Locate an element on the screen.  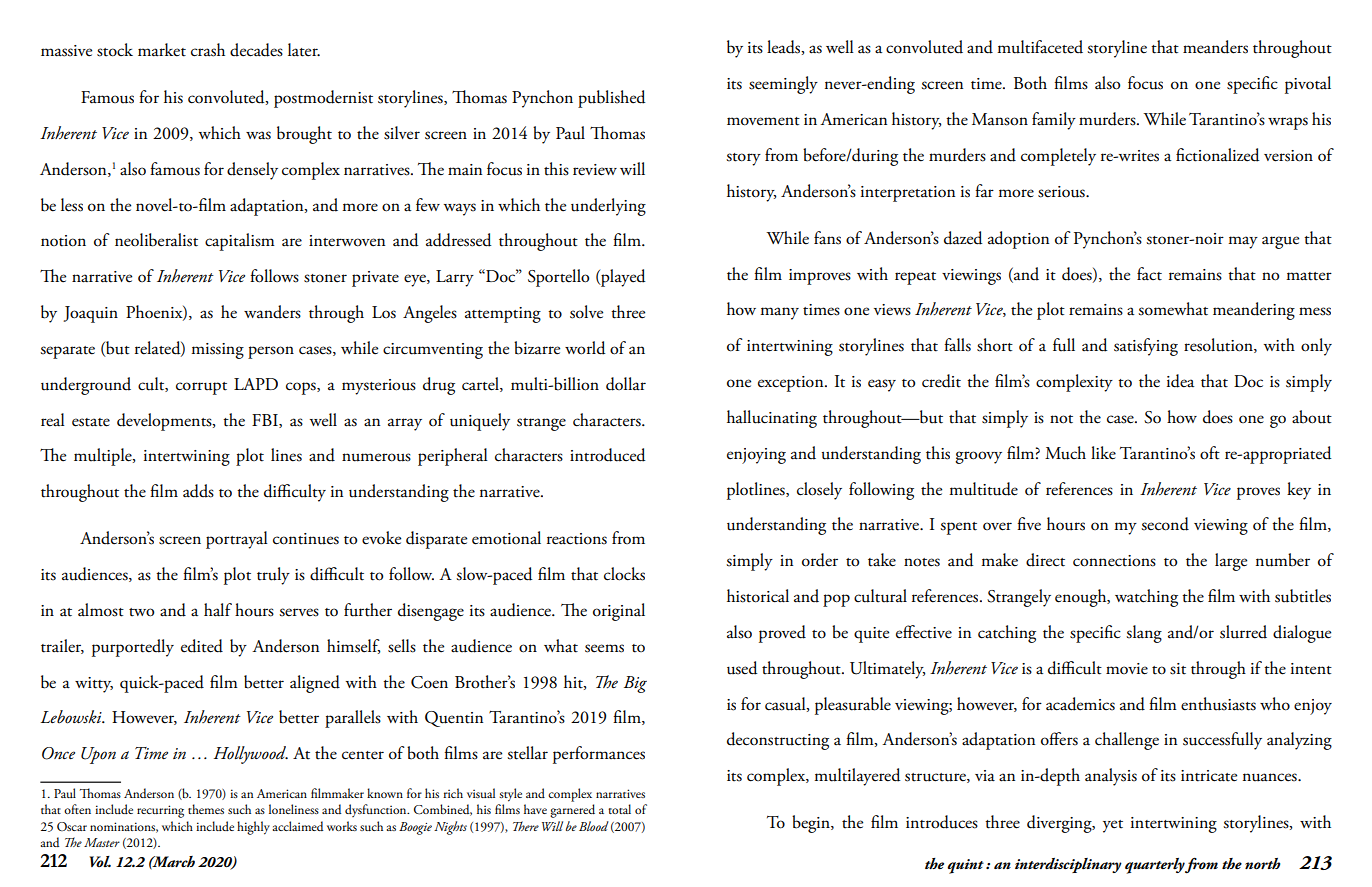
adds is located at coordinates (198, 491).
